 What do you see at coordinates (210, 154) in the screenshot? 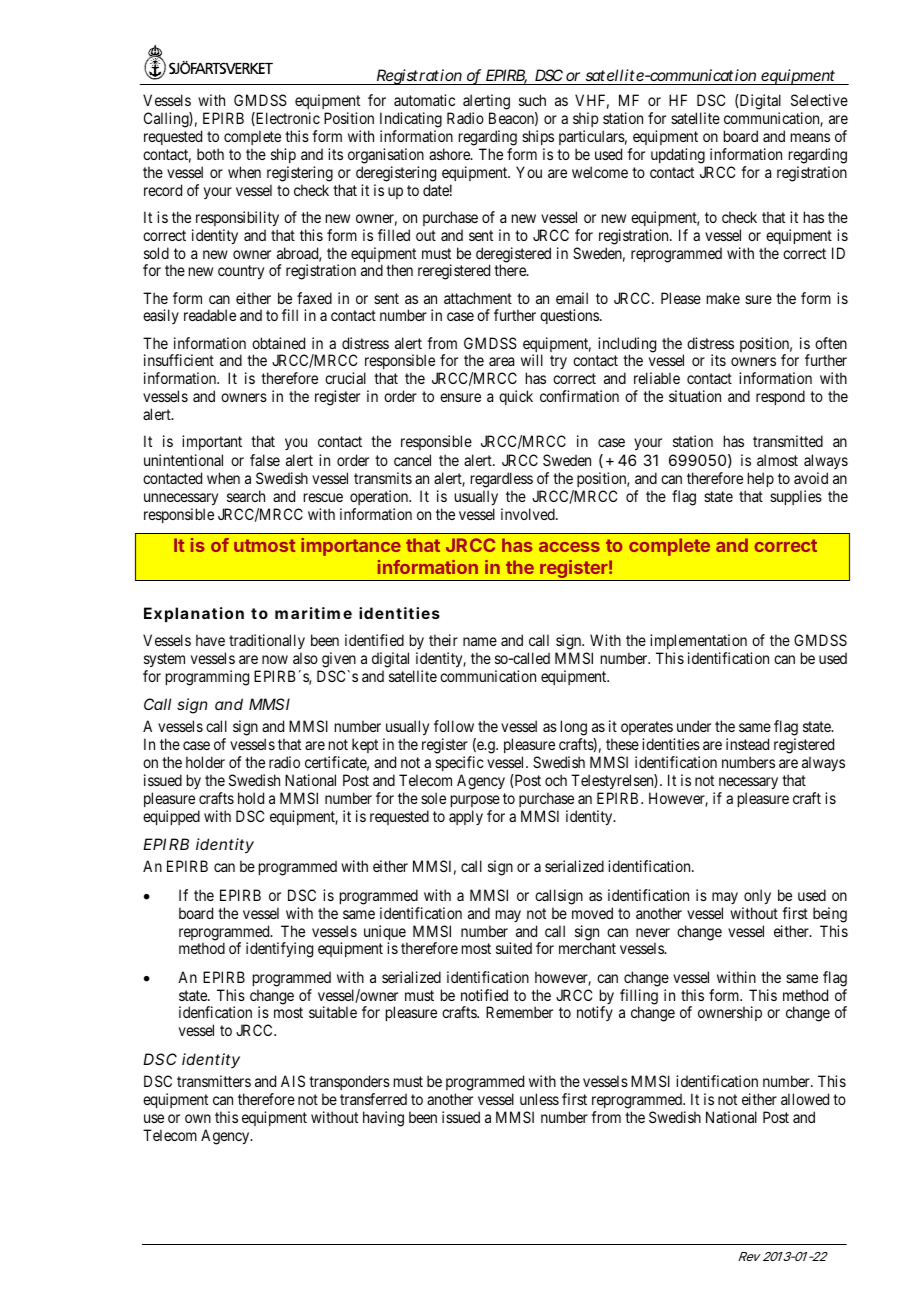
I see `both` at bounding box center [210, 154].
